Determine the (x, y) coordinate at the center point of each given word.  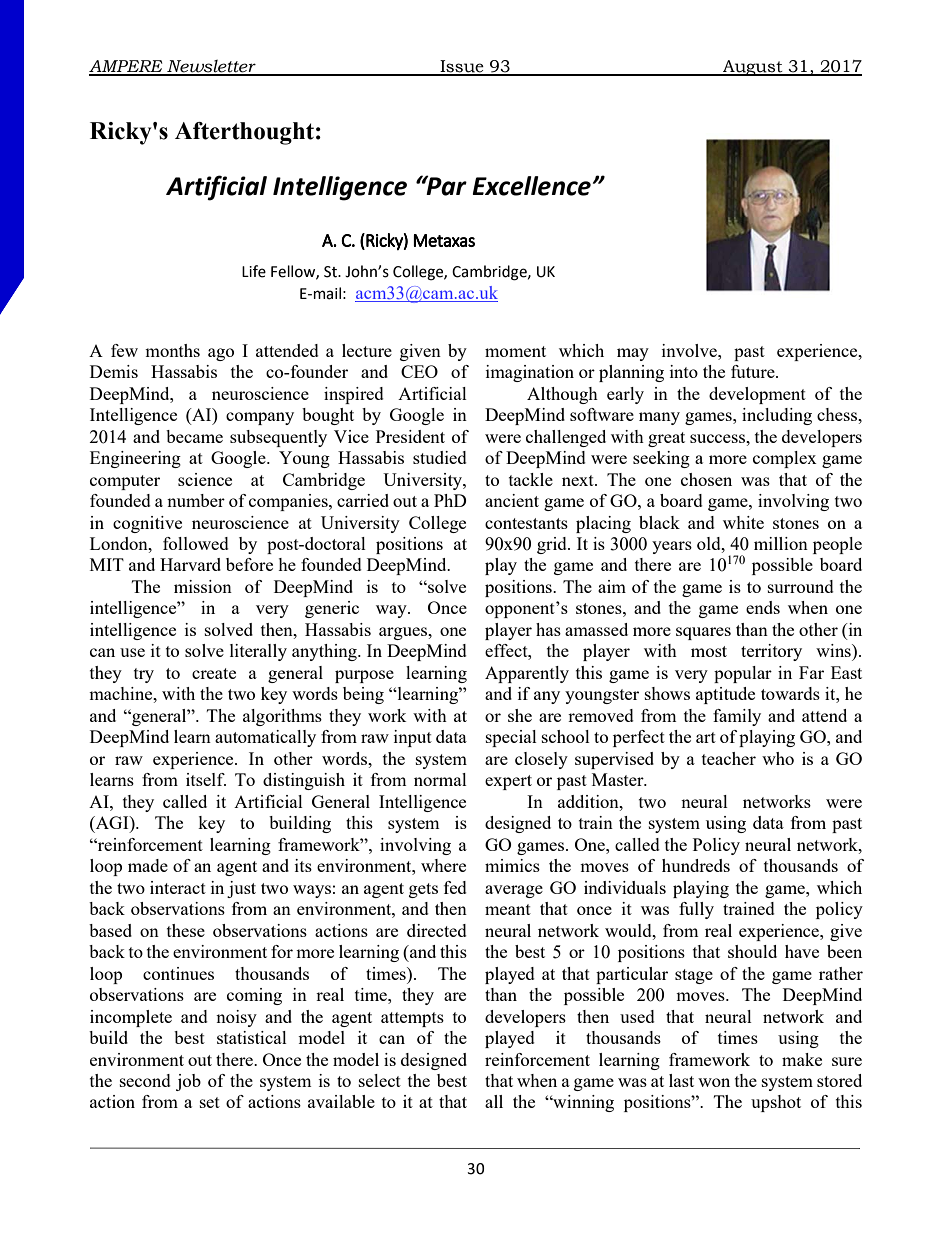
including (777, 416)
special (511, 738)
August (753, 68)
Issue (462, 67)
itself (206, 779)
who (778, 758)
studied (440, 457)
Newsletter (211, 67)
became (194, 436)
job (188, 1082)
